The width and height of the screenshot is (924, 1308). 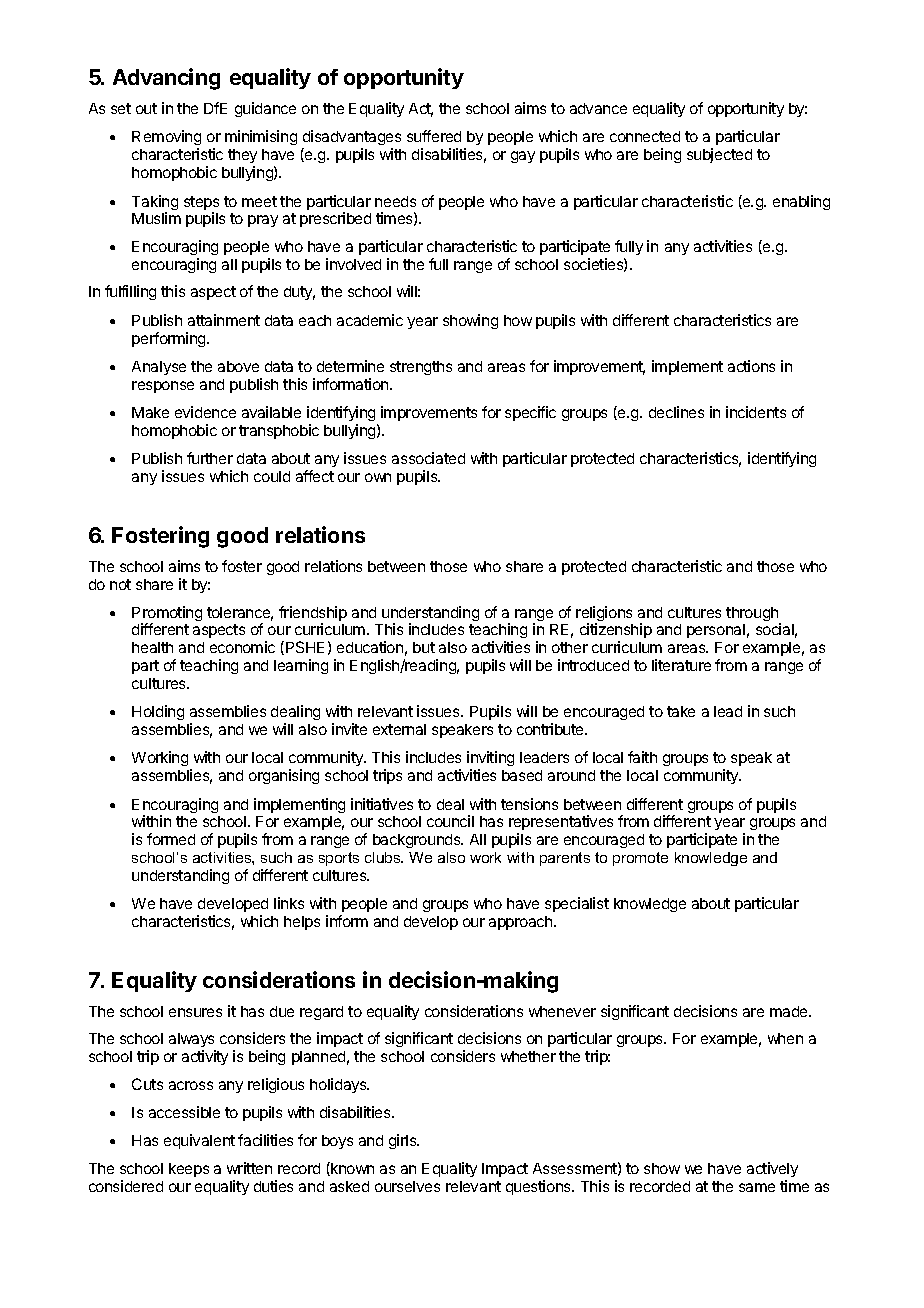 What do you see at coordinates (238, 366) in the screenshot?
I see `above` at bounding box center [238, 366].
